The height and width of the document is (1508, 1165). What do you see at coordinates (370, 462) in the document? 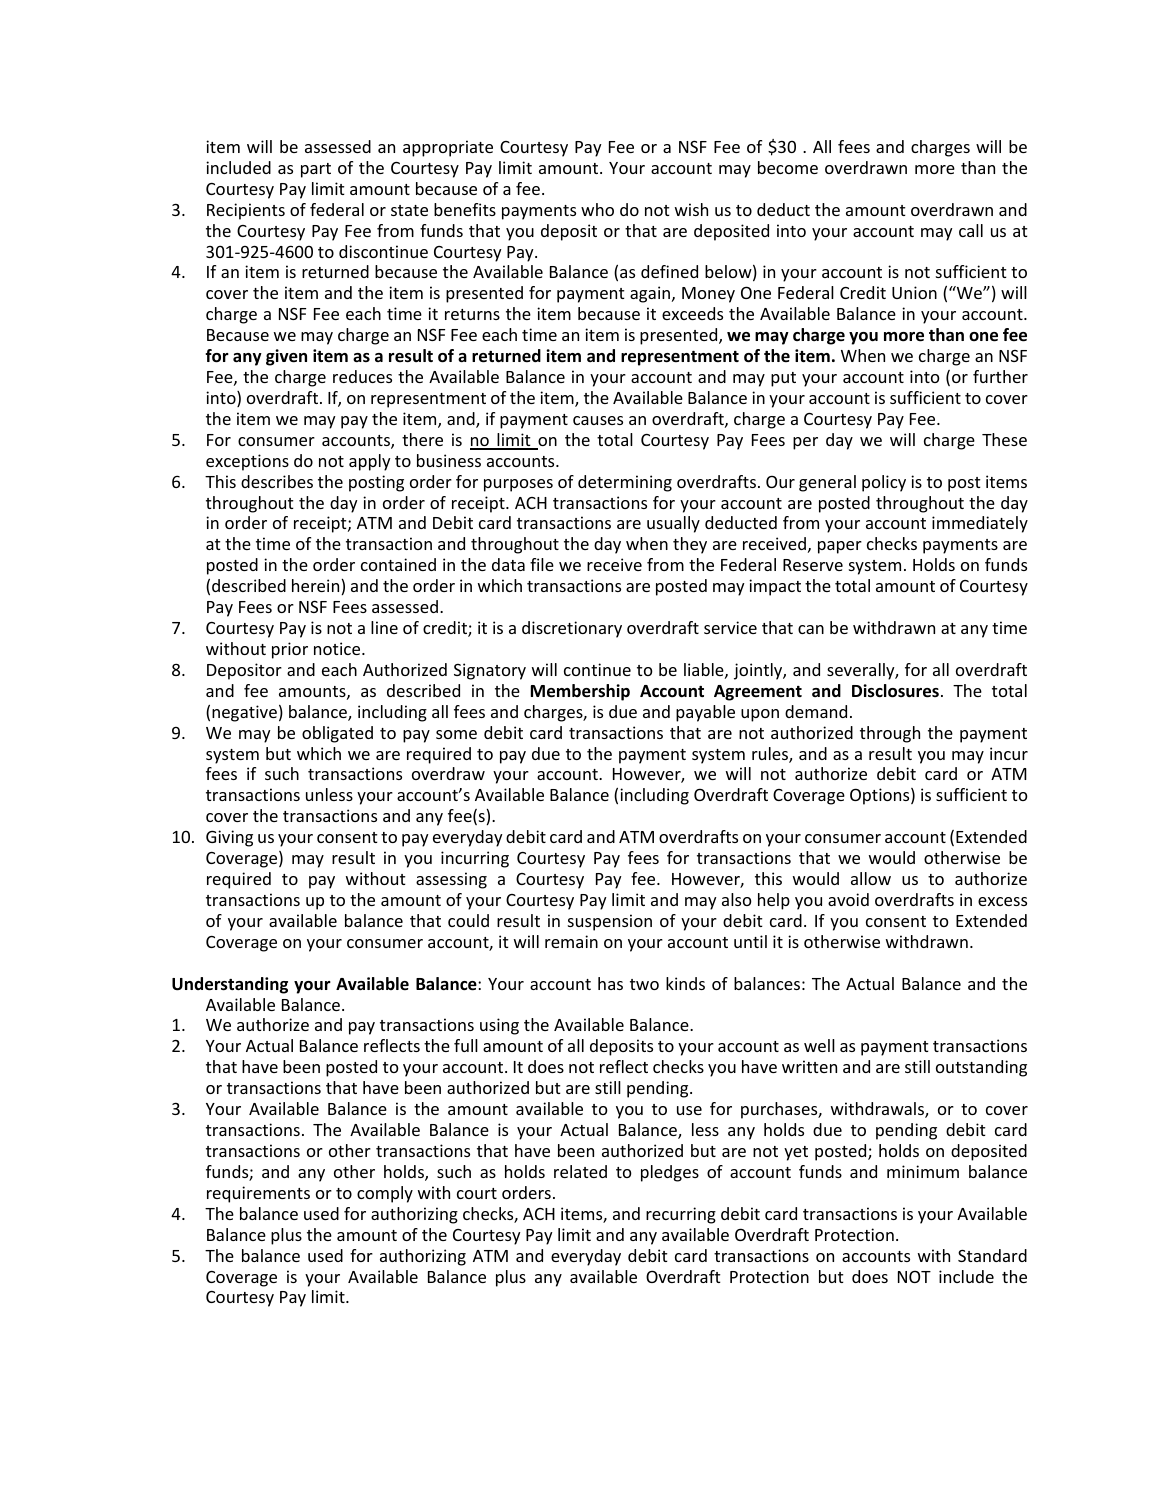
I see `apply` at bounding box center [370, 462].
